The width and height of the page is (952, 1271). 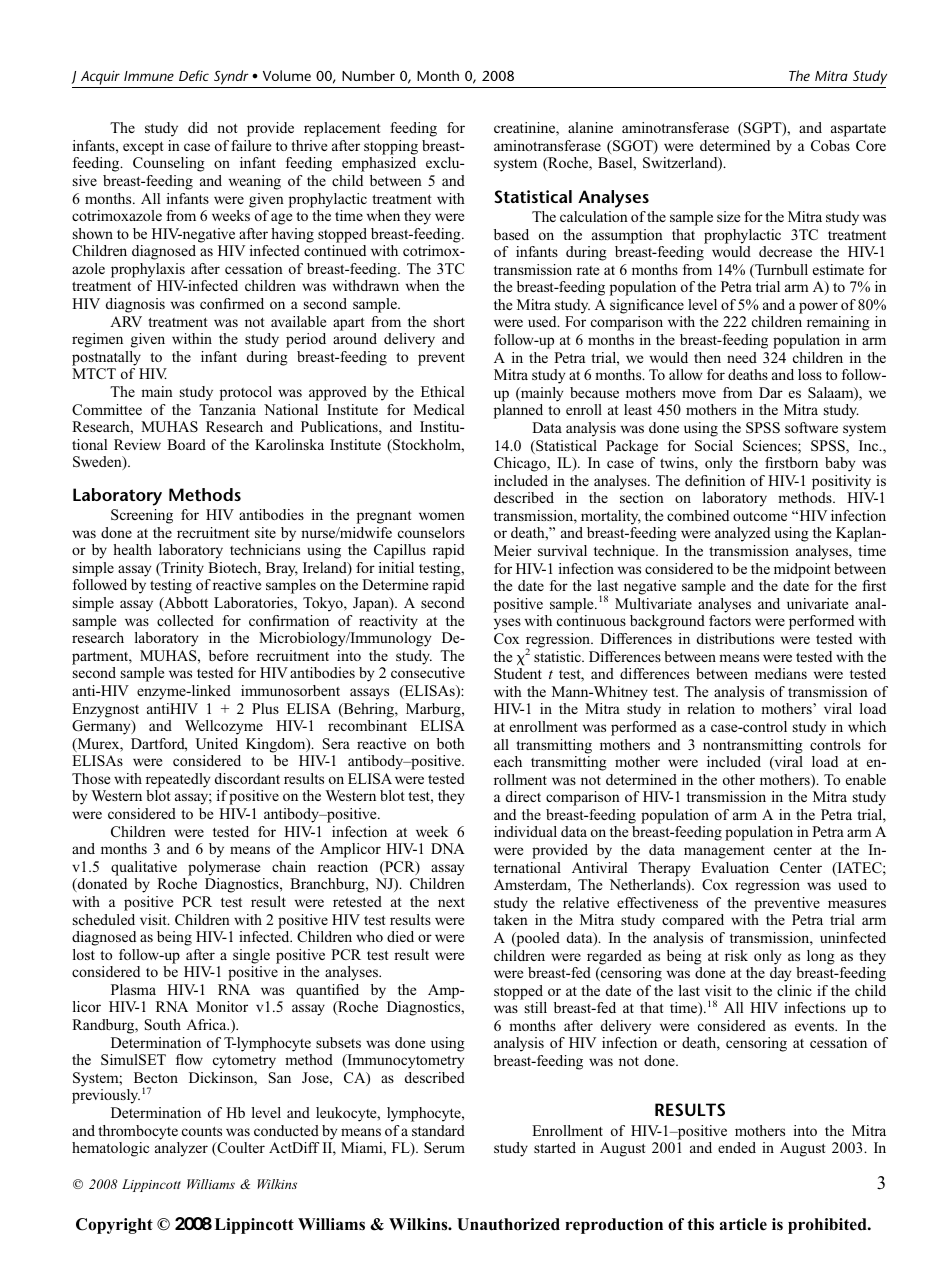 I want to click on Unauthorized, so click(x=508, y=1224).
